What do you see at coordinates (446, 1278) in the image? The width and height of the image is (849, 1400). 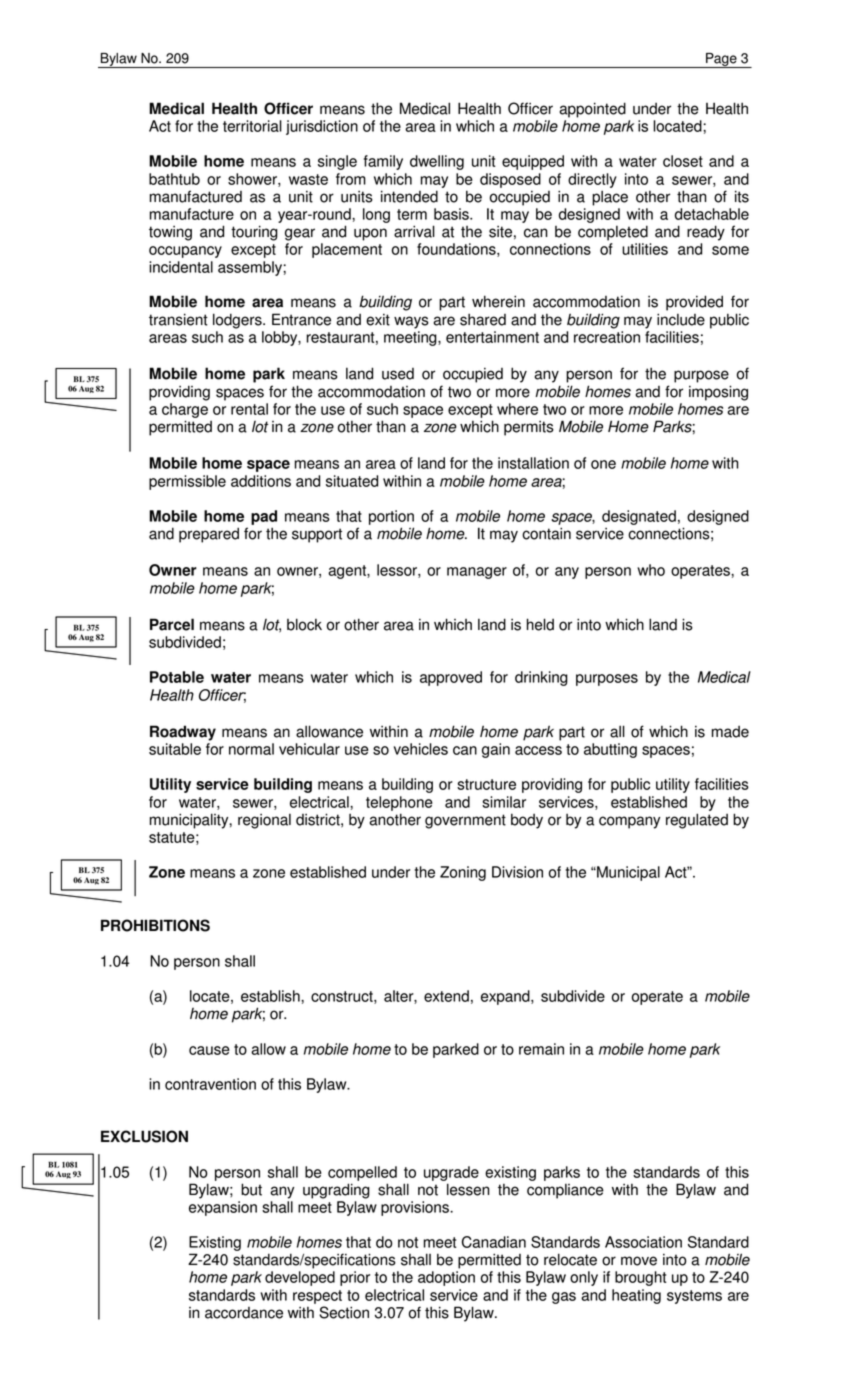 I see `adoption` at bounding box center [446, 1278].
